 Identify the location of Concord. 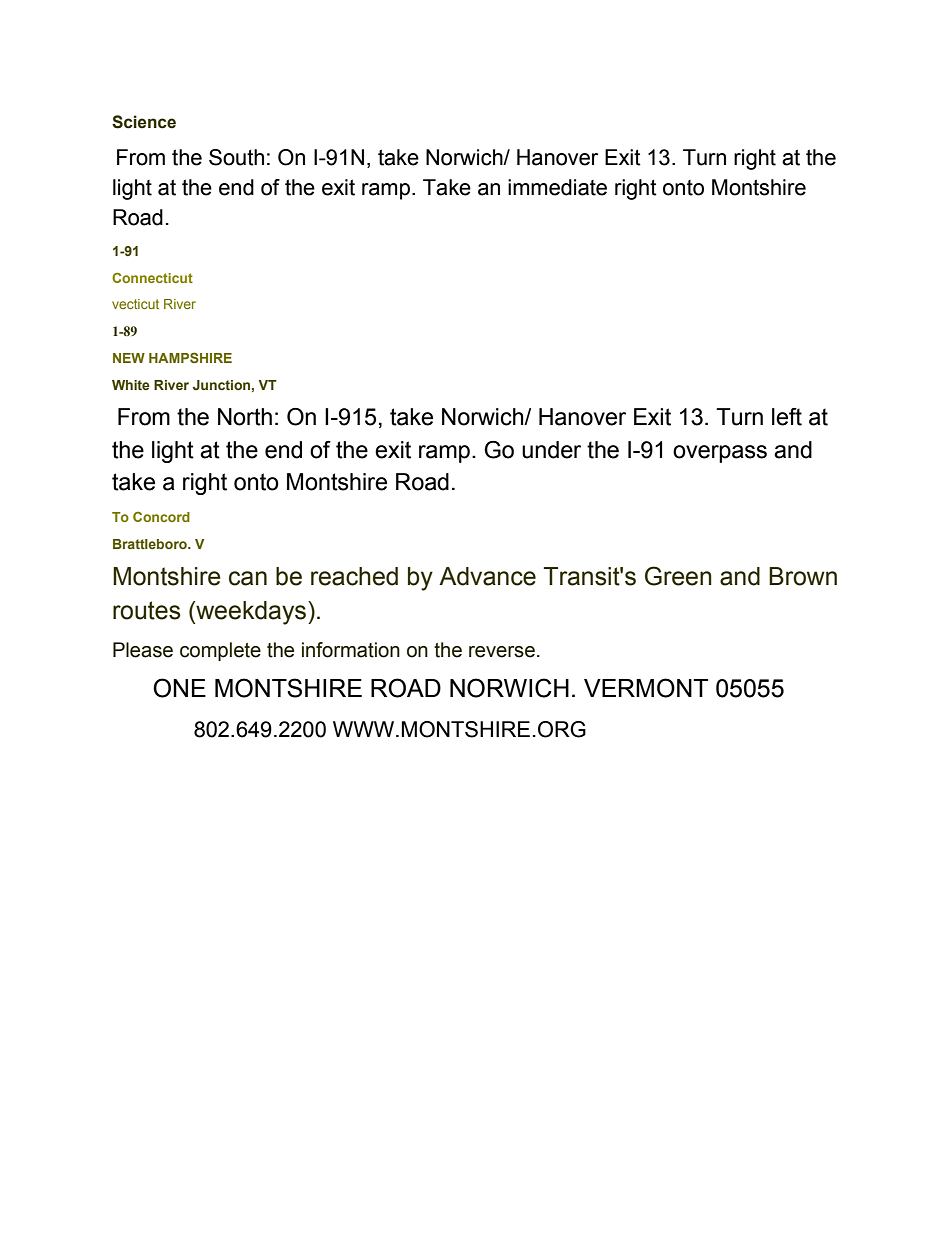
(161, 517).
